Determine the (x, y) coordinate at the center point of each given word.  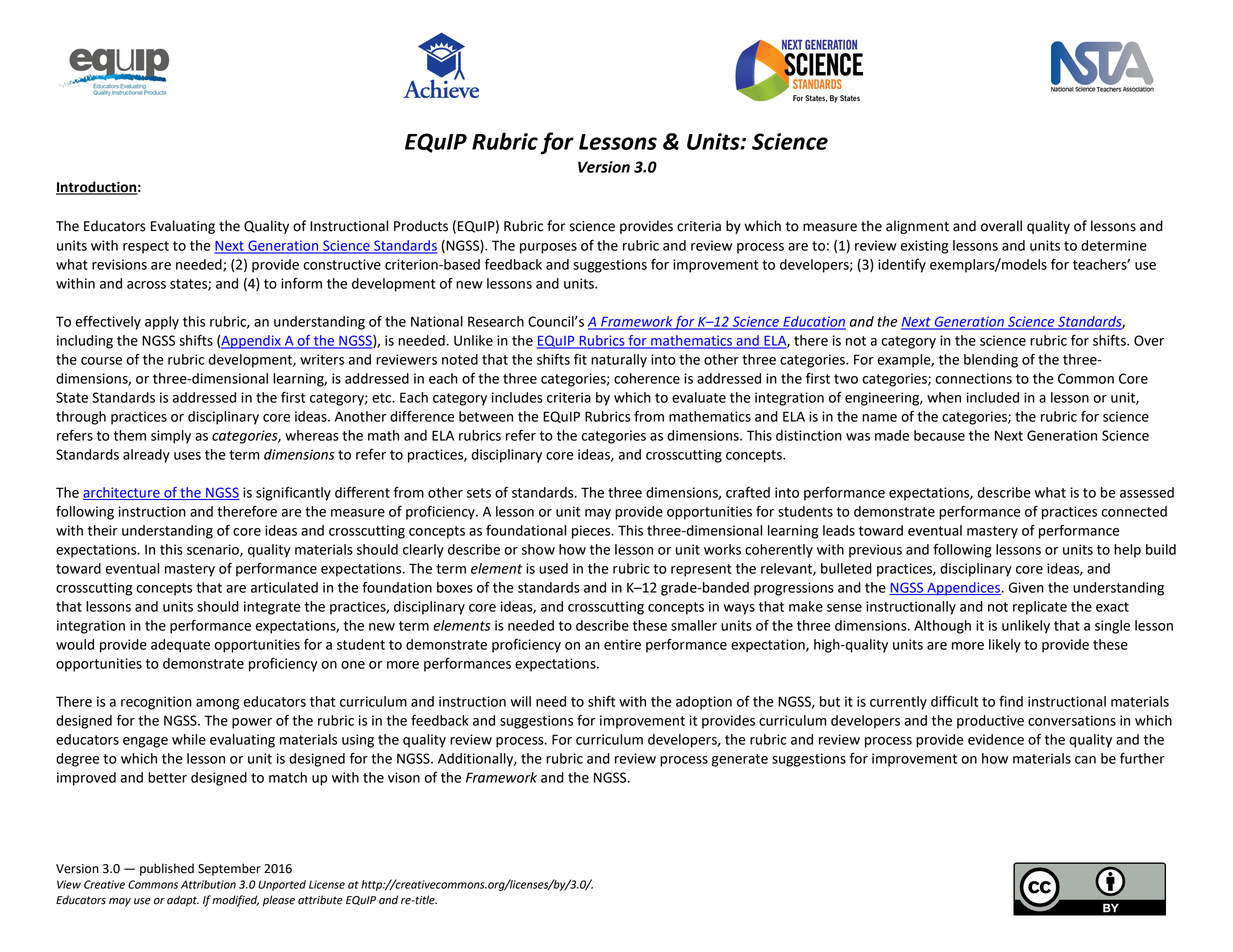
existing (924, 247)
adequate (180, 646)
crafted (748, 492)
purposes (548, 248)
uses (187, 456)
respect (146, 247)
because (939, 435)
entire (622, 644)
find (1011, 701)
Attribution (208, 884)
